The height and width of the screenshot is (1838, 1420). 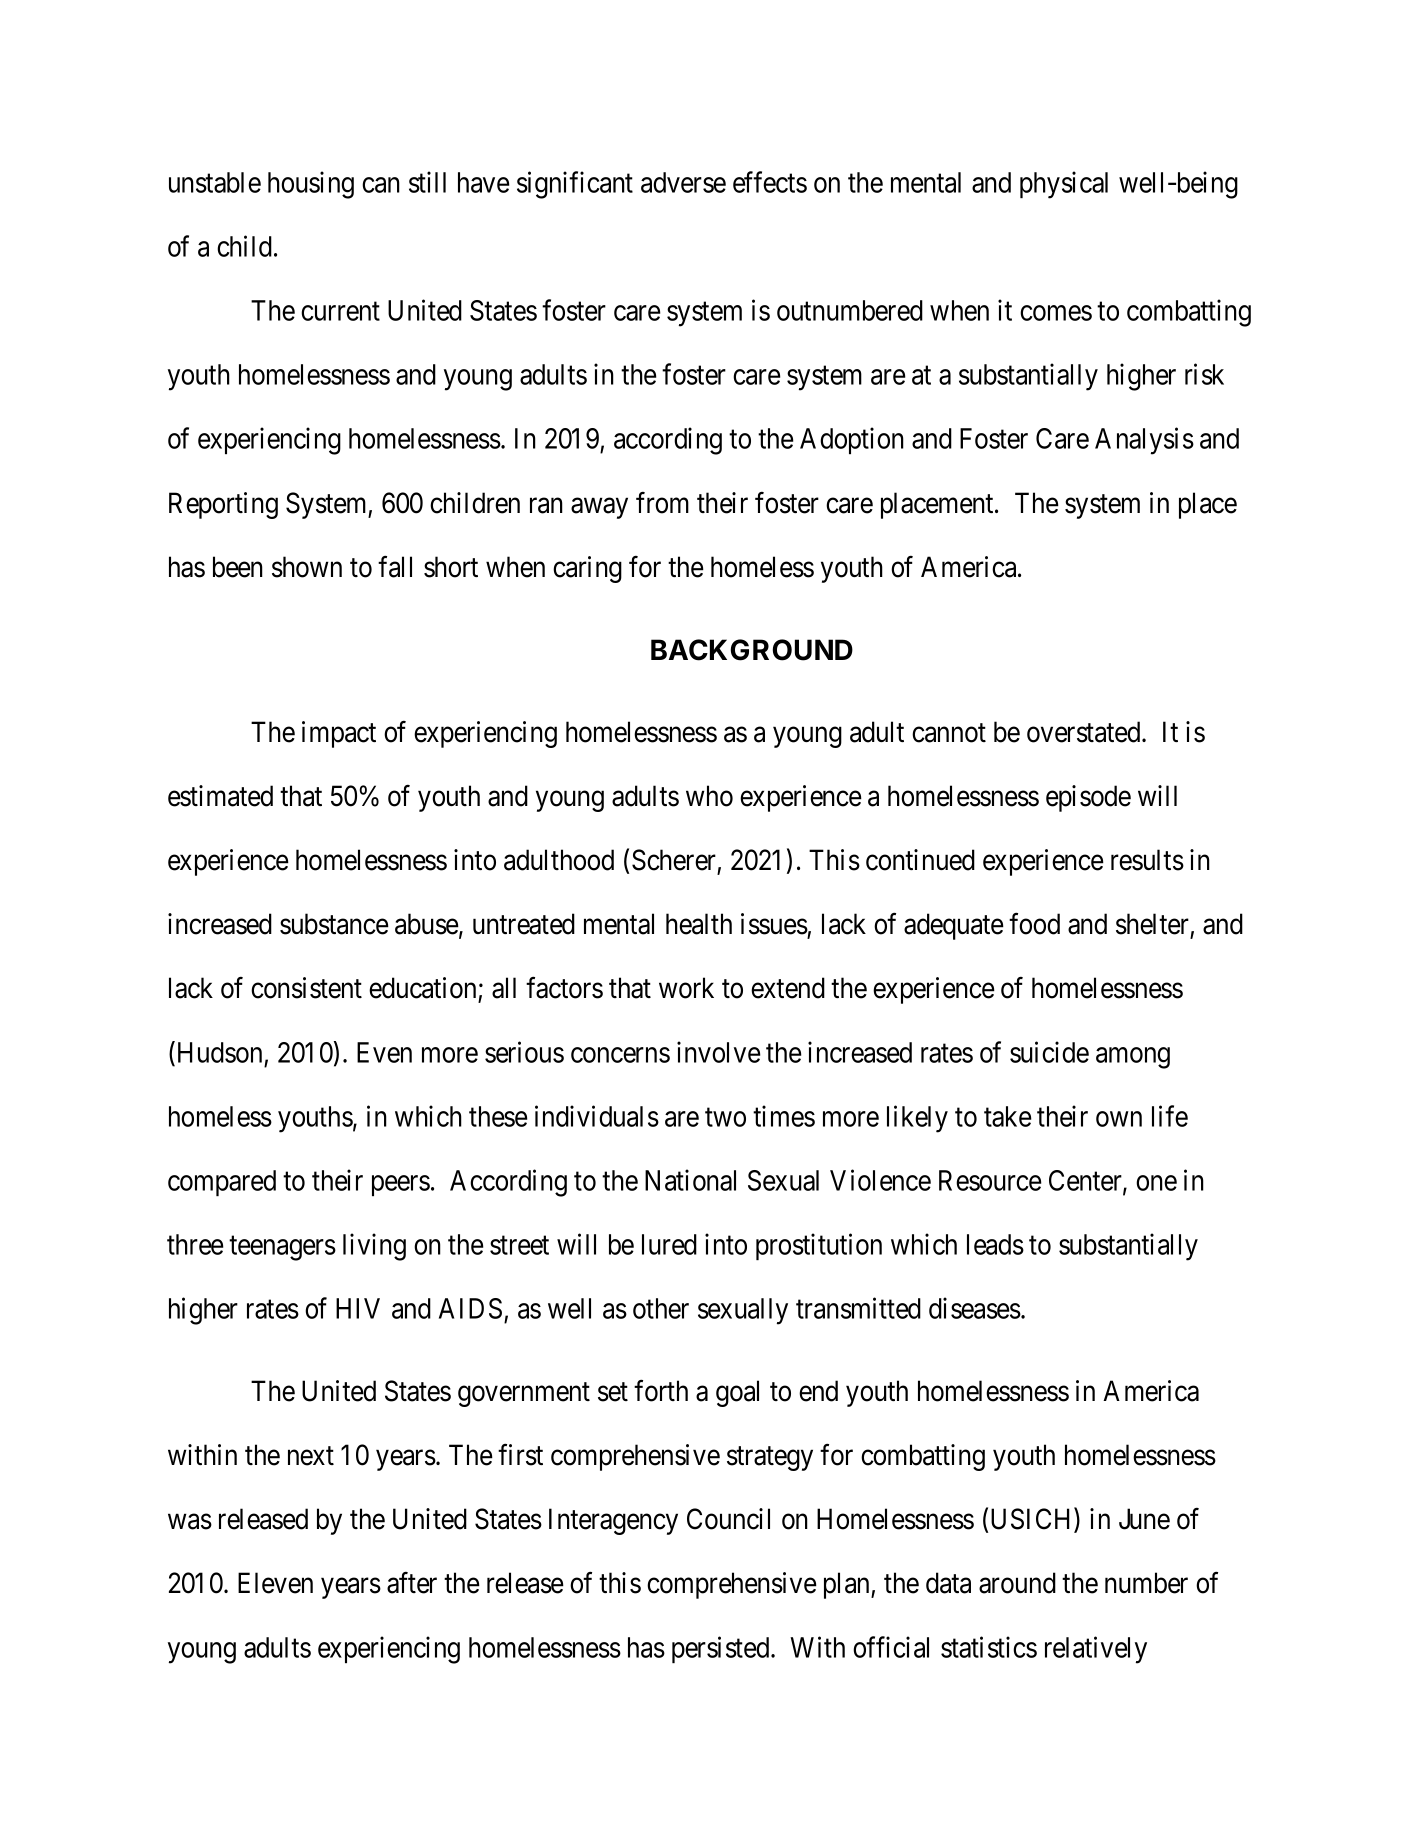 I want to click on persisted, so click(x=722, y=1649).
